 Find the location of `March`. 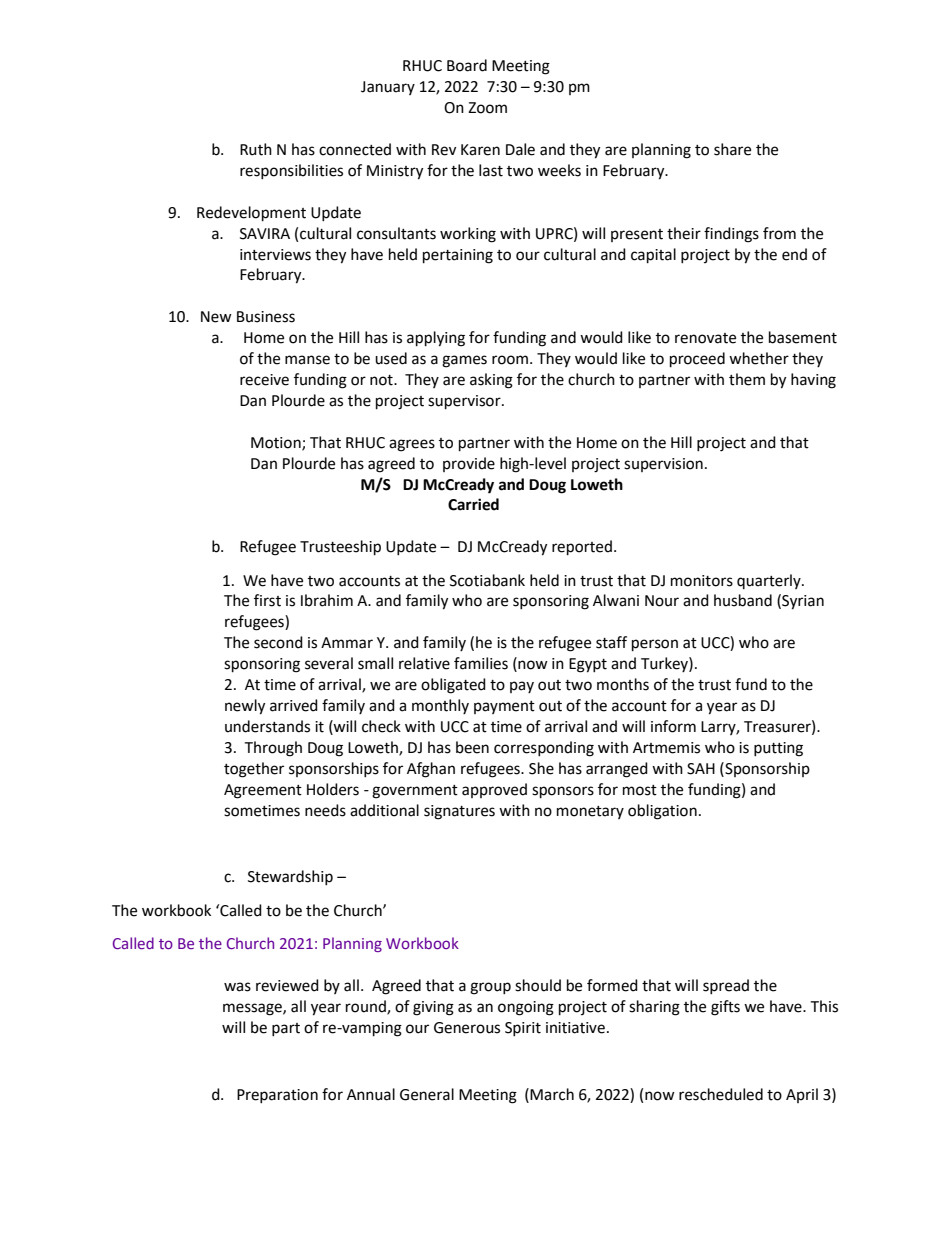

March is located at coordinates (552, 1094).
